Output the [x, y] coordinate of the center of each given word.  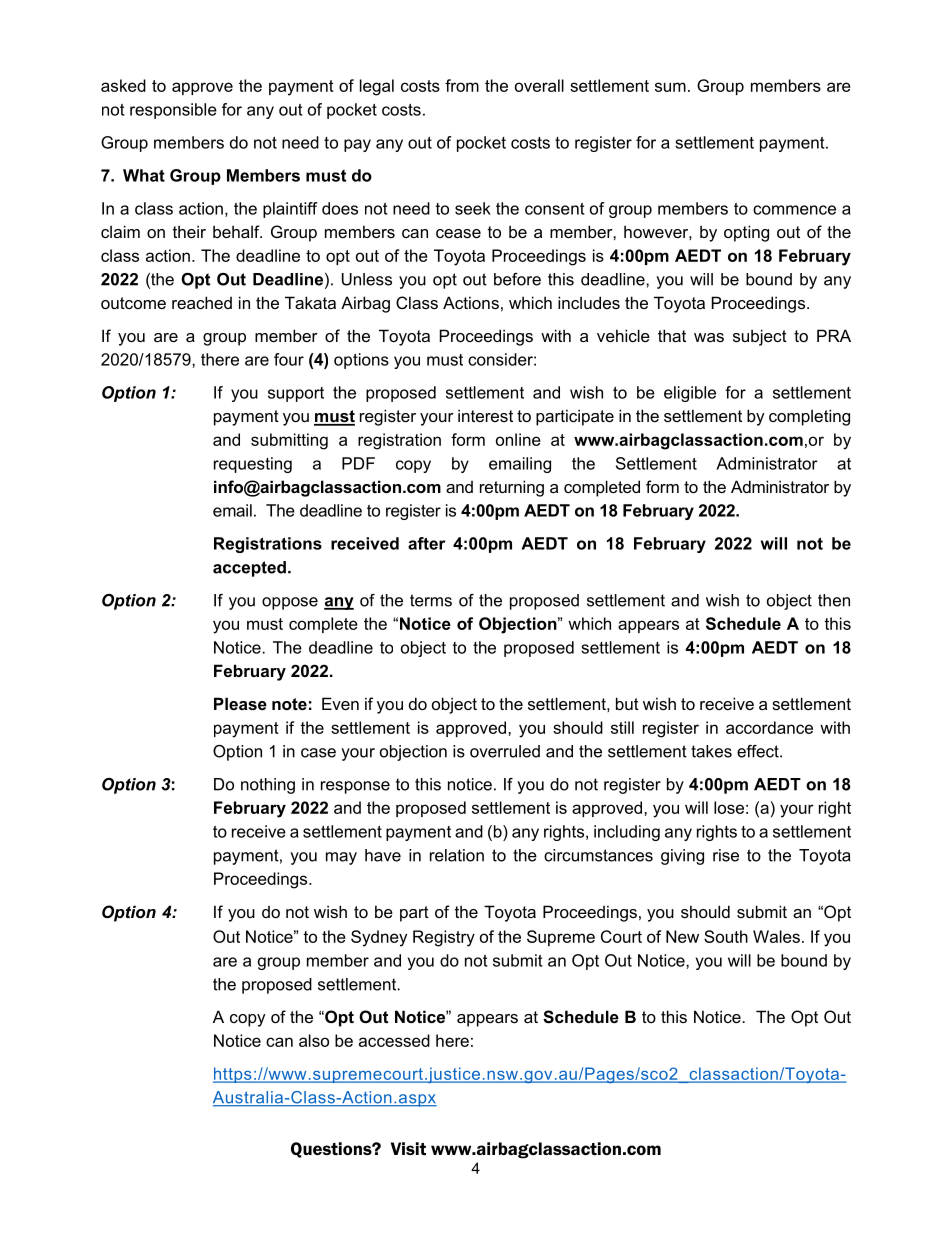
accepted [249, 569]
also [314, 1040]
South [726, 936]
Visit [408, 1148]
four [289, 359]
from [462, 85]
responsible [173, 111]
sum [670, 87]
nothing [268, 786]
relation [457, 855]
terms [431, 600]
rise [726, 855]
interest [485, 415]
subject [760, 337]
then [834, 600]
